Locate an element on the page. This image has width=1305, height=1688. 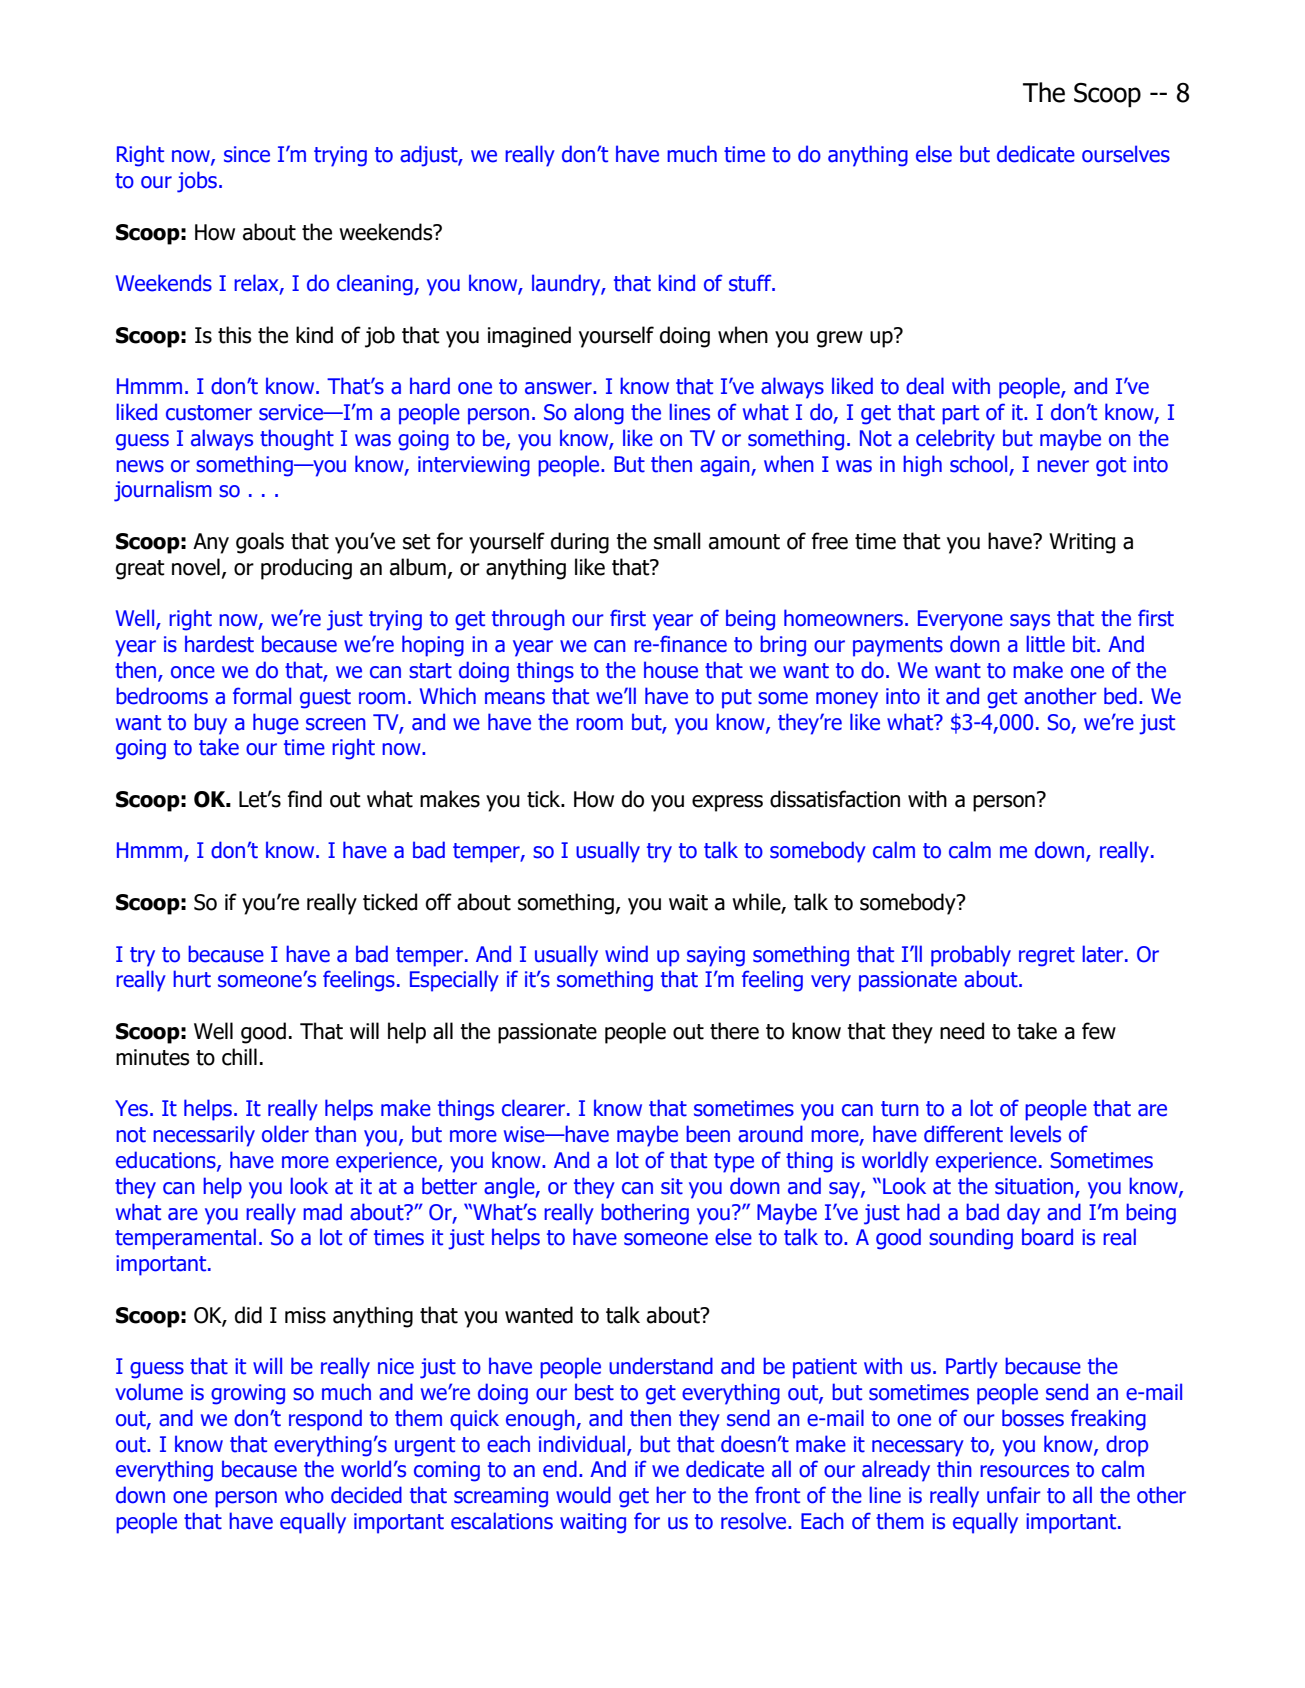
jobs is located at coordinates (197, 182).
